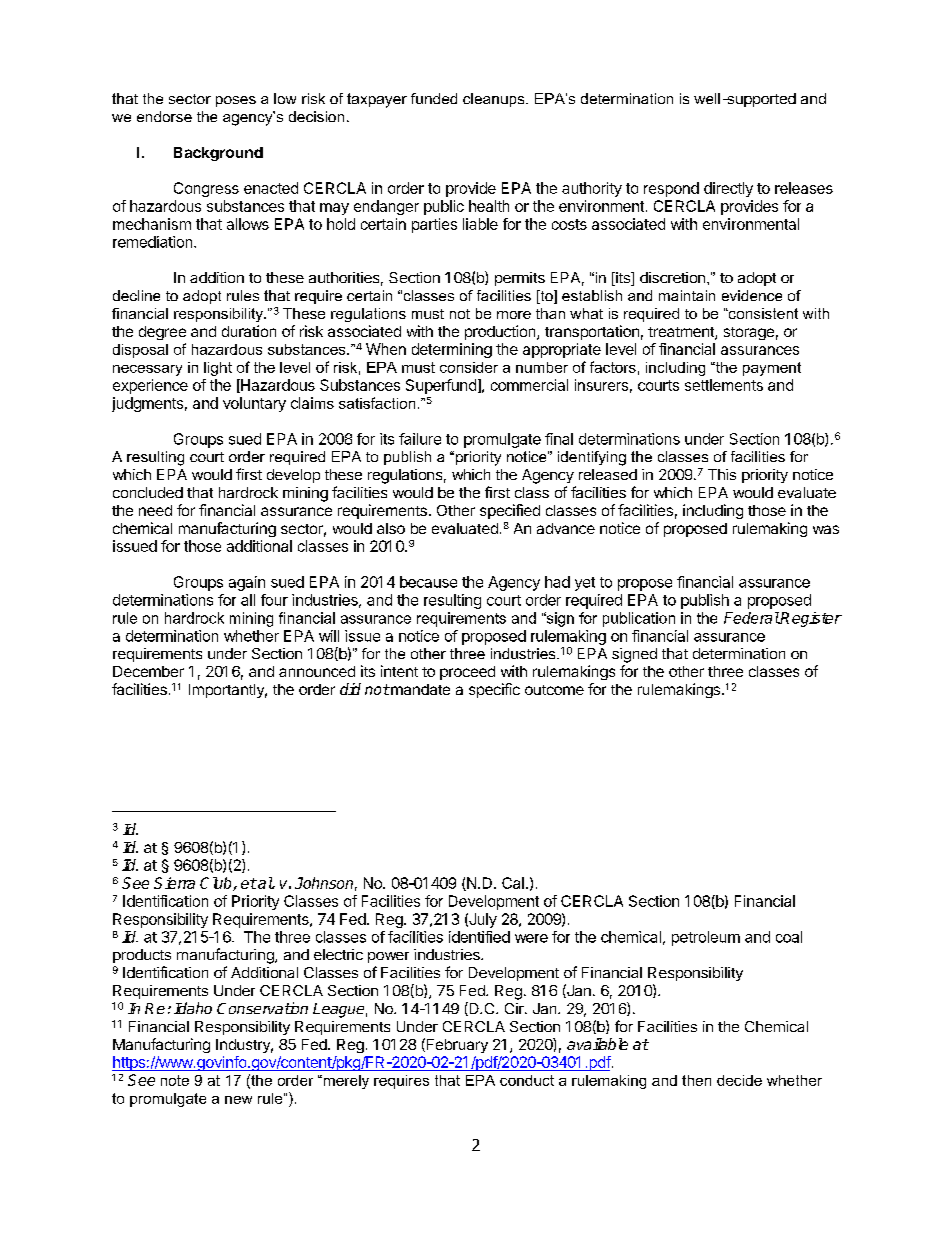 Image resolution: width=952 pixels, height=1233 pixels. What do you see at coordinates (218, 154) in the document?
I see `Background` at bounding box center [218, 154].
